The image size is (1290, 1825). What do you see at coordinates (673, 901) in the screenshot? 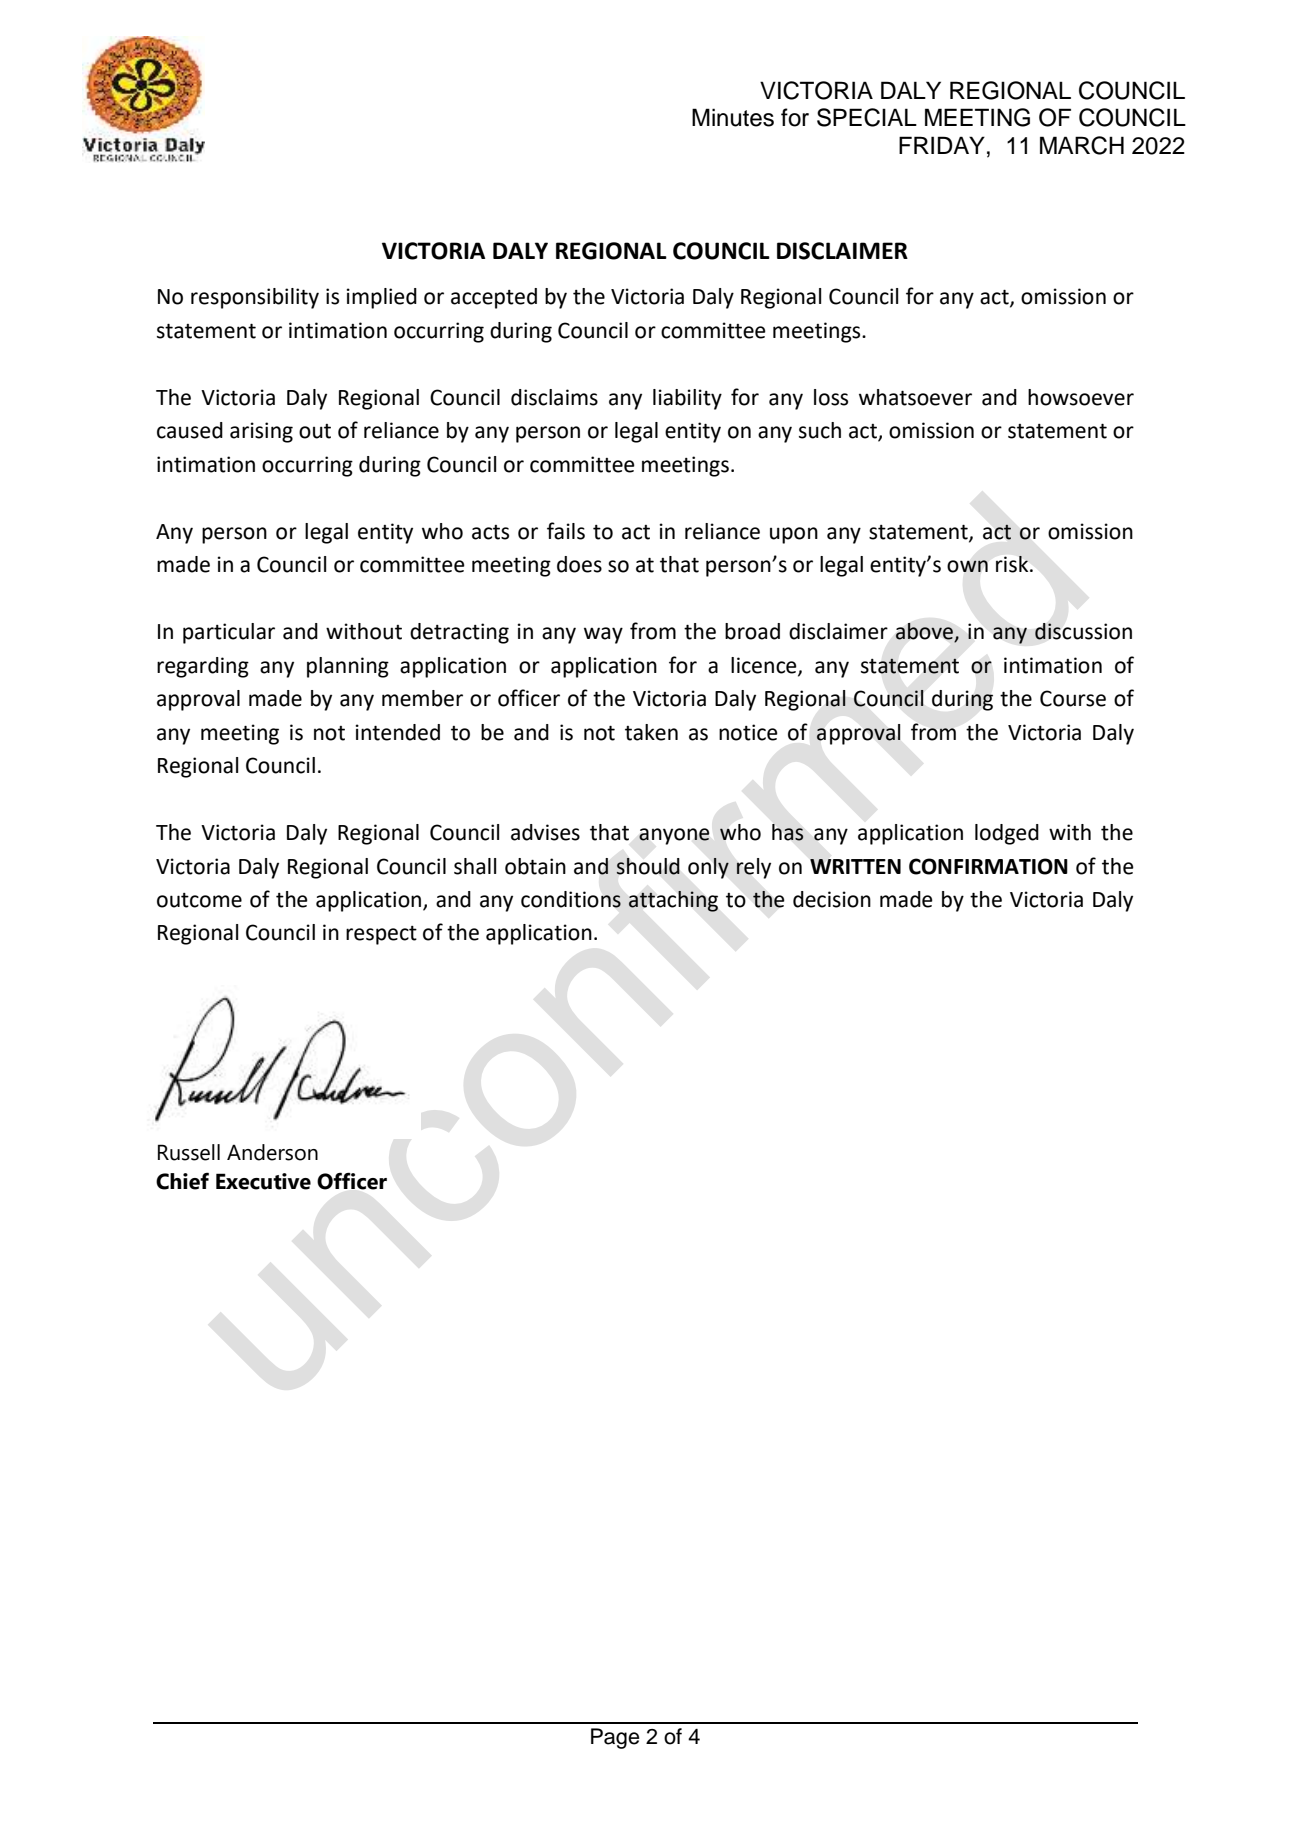
I see `attaching` at bounding box center [673, 901].
